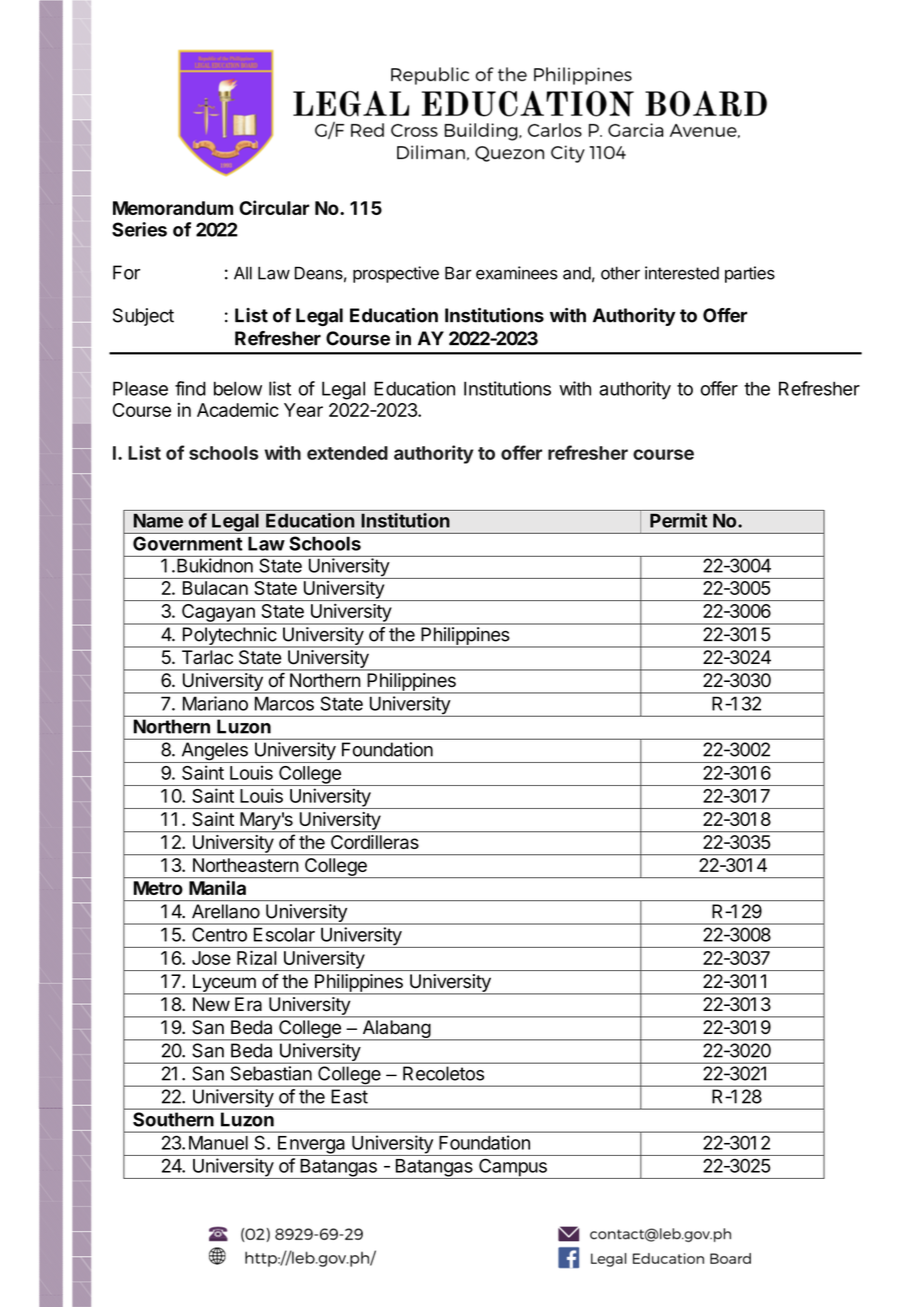 The image size is (924, 1307). I want to click on Mariano, so click(215, 703).
